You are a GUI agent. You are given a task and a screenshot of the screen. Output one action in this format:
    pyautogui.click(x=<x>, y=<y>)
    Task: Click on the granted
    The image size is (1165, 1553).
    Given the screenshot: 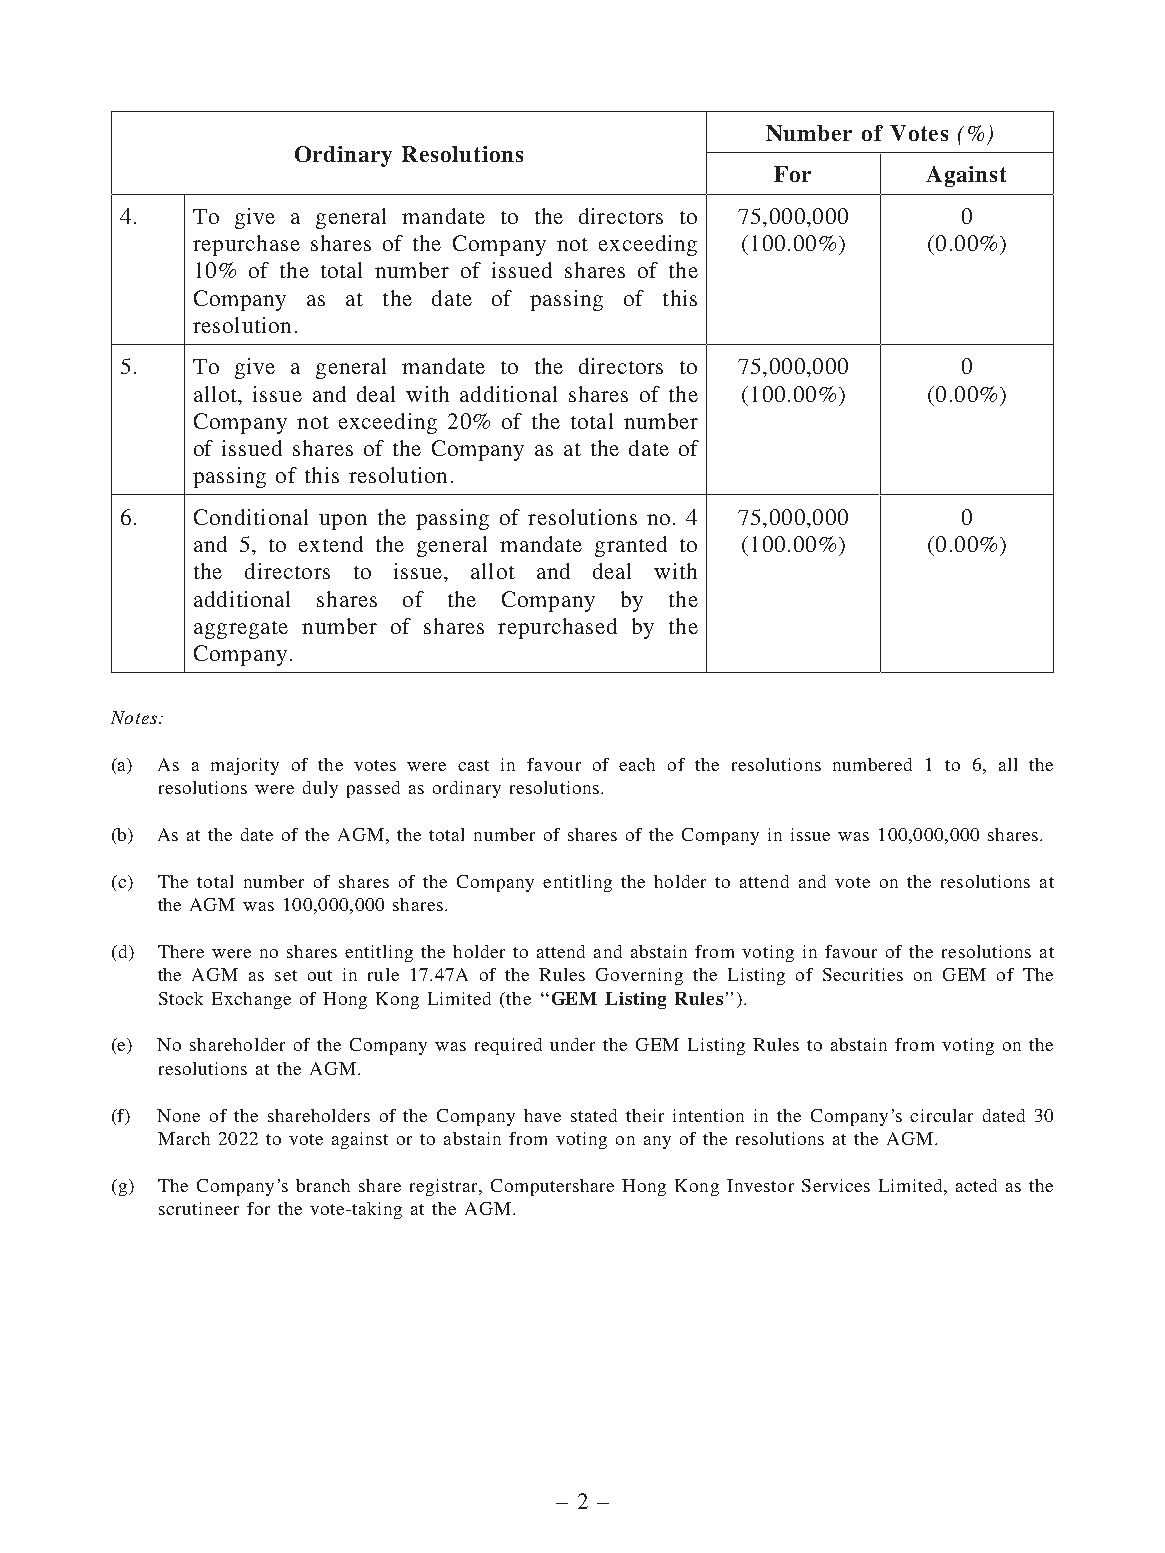 What is the action you would take?
    pyautogui.click(x=631, y=546)
